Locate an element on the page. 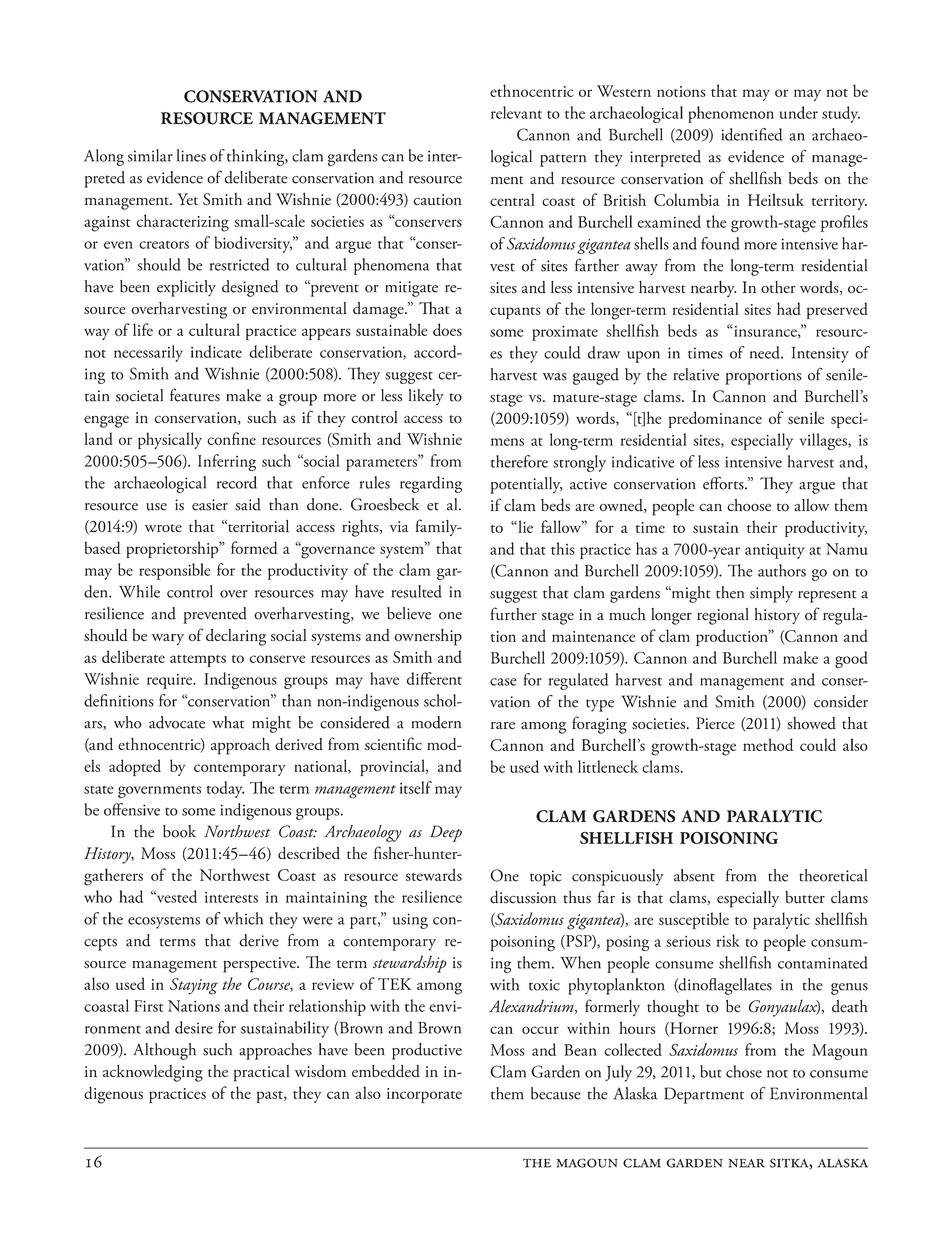 This page has height=1233, width=952. relevant is located at coordinates (516, 112).
